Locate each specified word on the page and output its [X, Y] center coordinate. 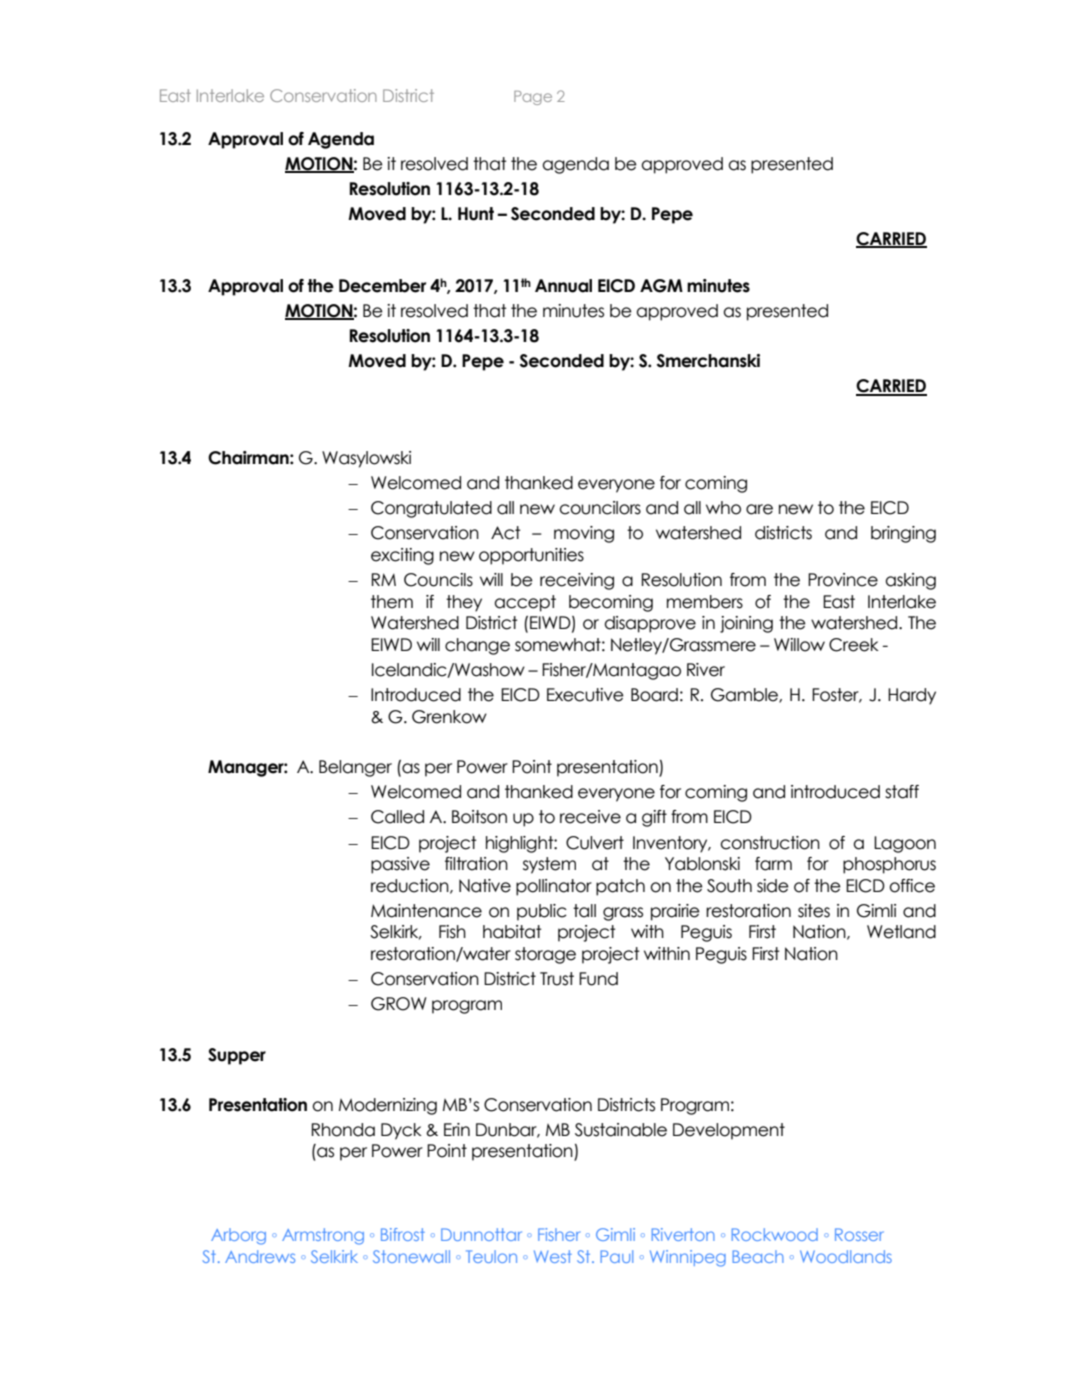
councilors [600, 508]
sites [814, 911]
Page [533, 98]
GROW [399, 1004]
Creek [854, 645]
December [382, 286]
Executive [585, 695]
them [392, 602]
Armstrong [323, 1236]
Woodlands [846, 1256]
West [553, 1256]
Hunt [476, 214]
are [759, 509]
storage [545, 955]
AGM [661, 286]
